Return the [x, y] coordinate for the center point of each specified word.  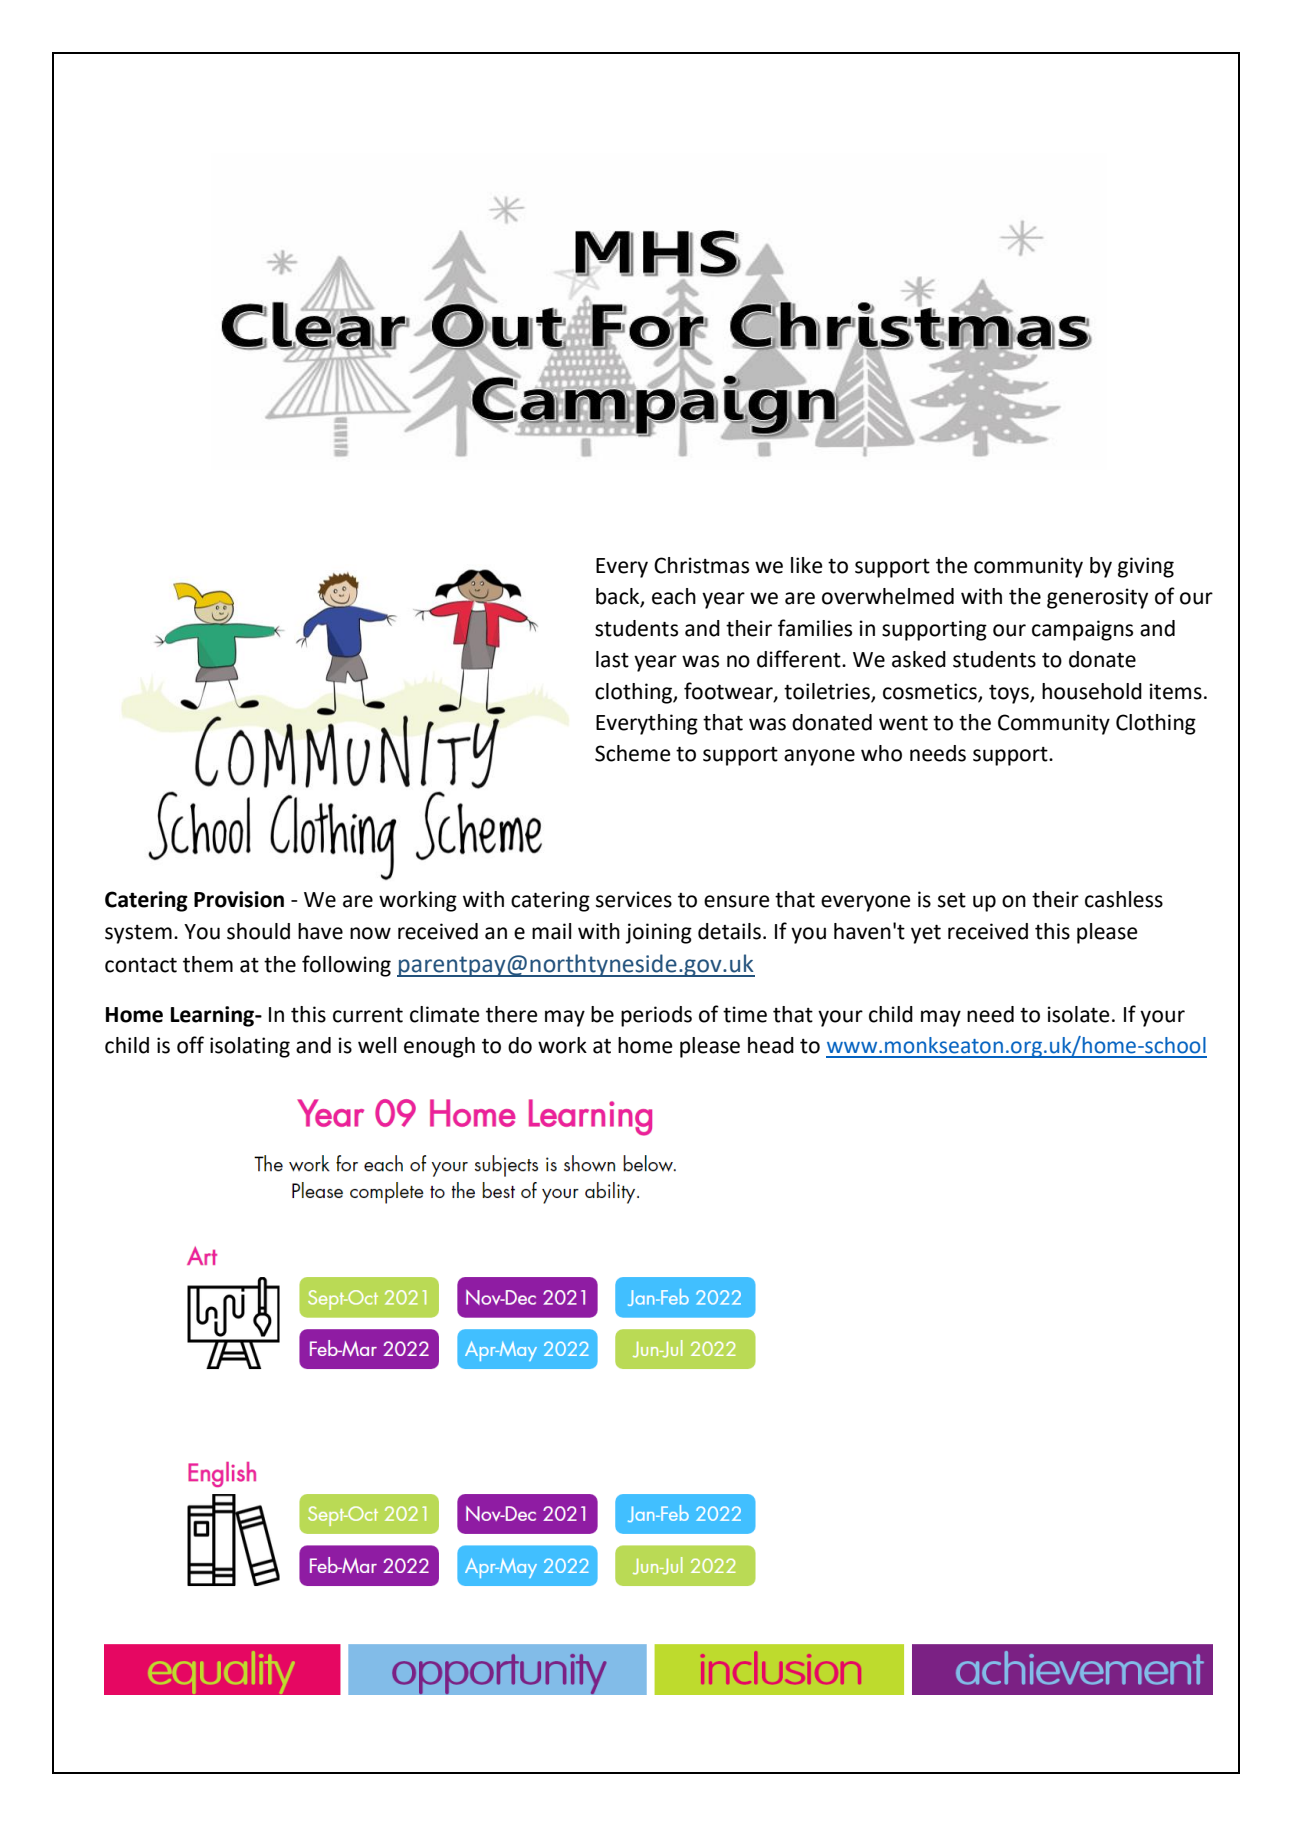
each [674, 596]
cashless [1124, 899]
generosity [1097, 598]
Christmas [701, 565]
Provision [239, 899]
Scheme [633, 753]
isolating [250, 1047]
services [634, 899]
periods [656, 1016]
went [903, 723]
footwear [729, 691]
